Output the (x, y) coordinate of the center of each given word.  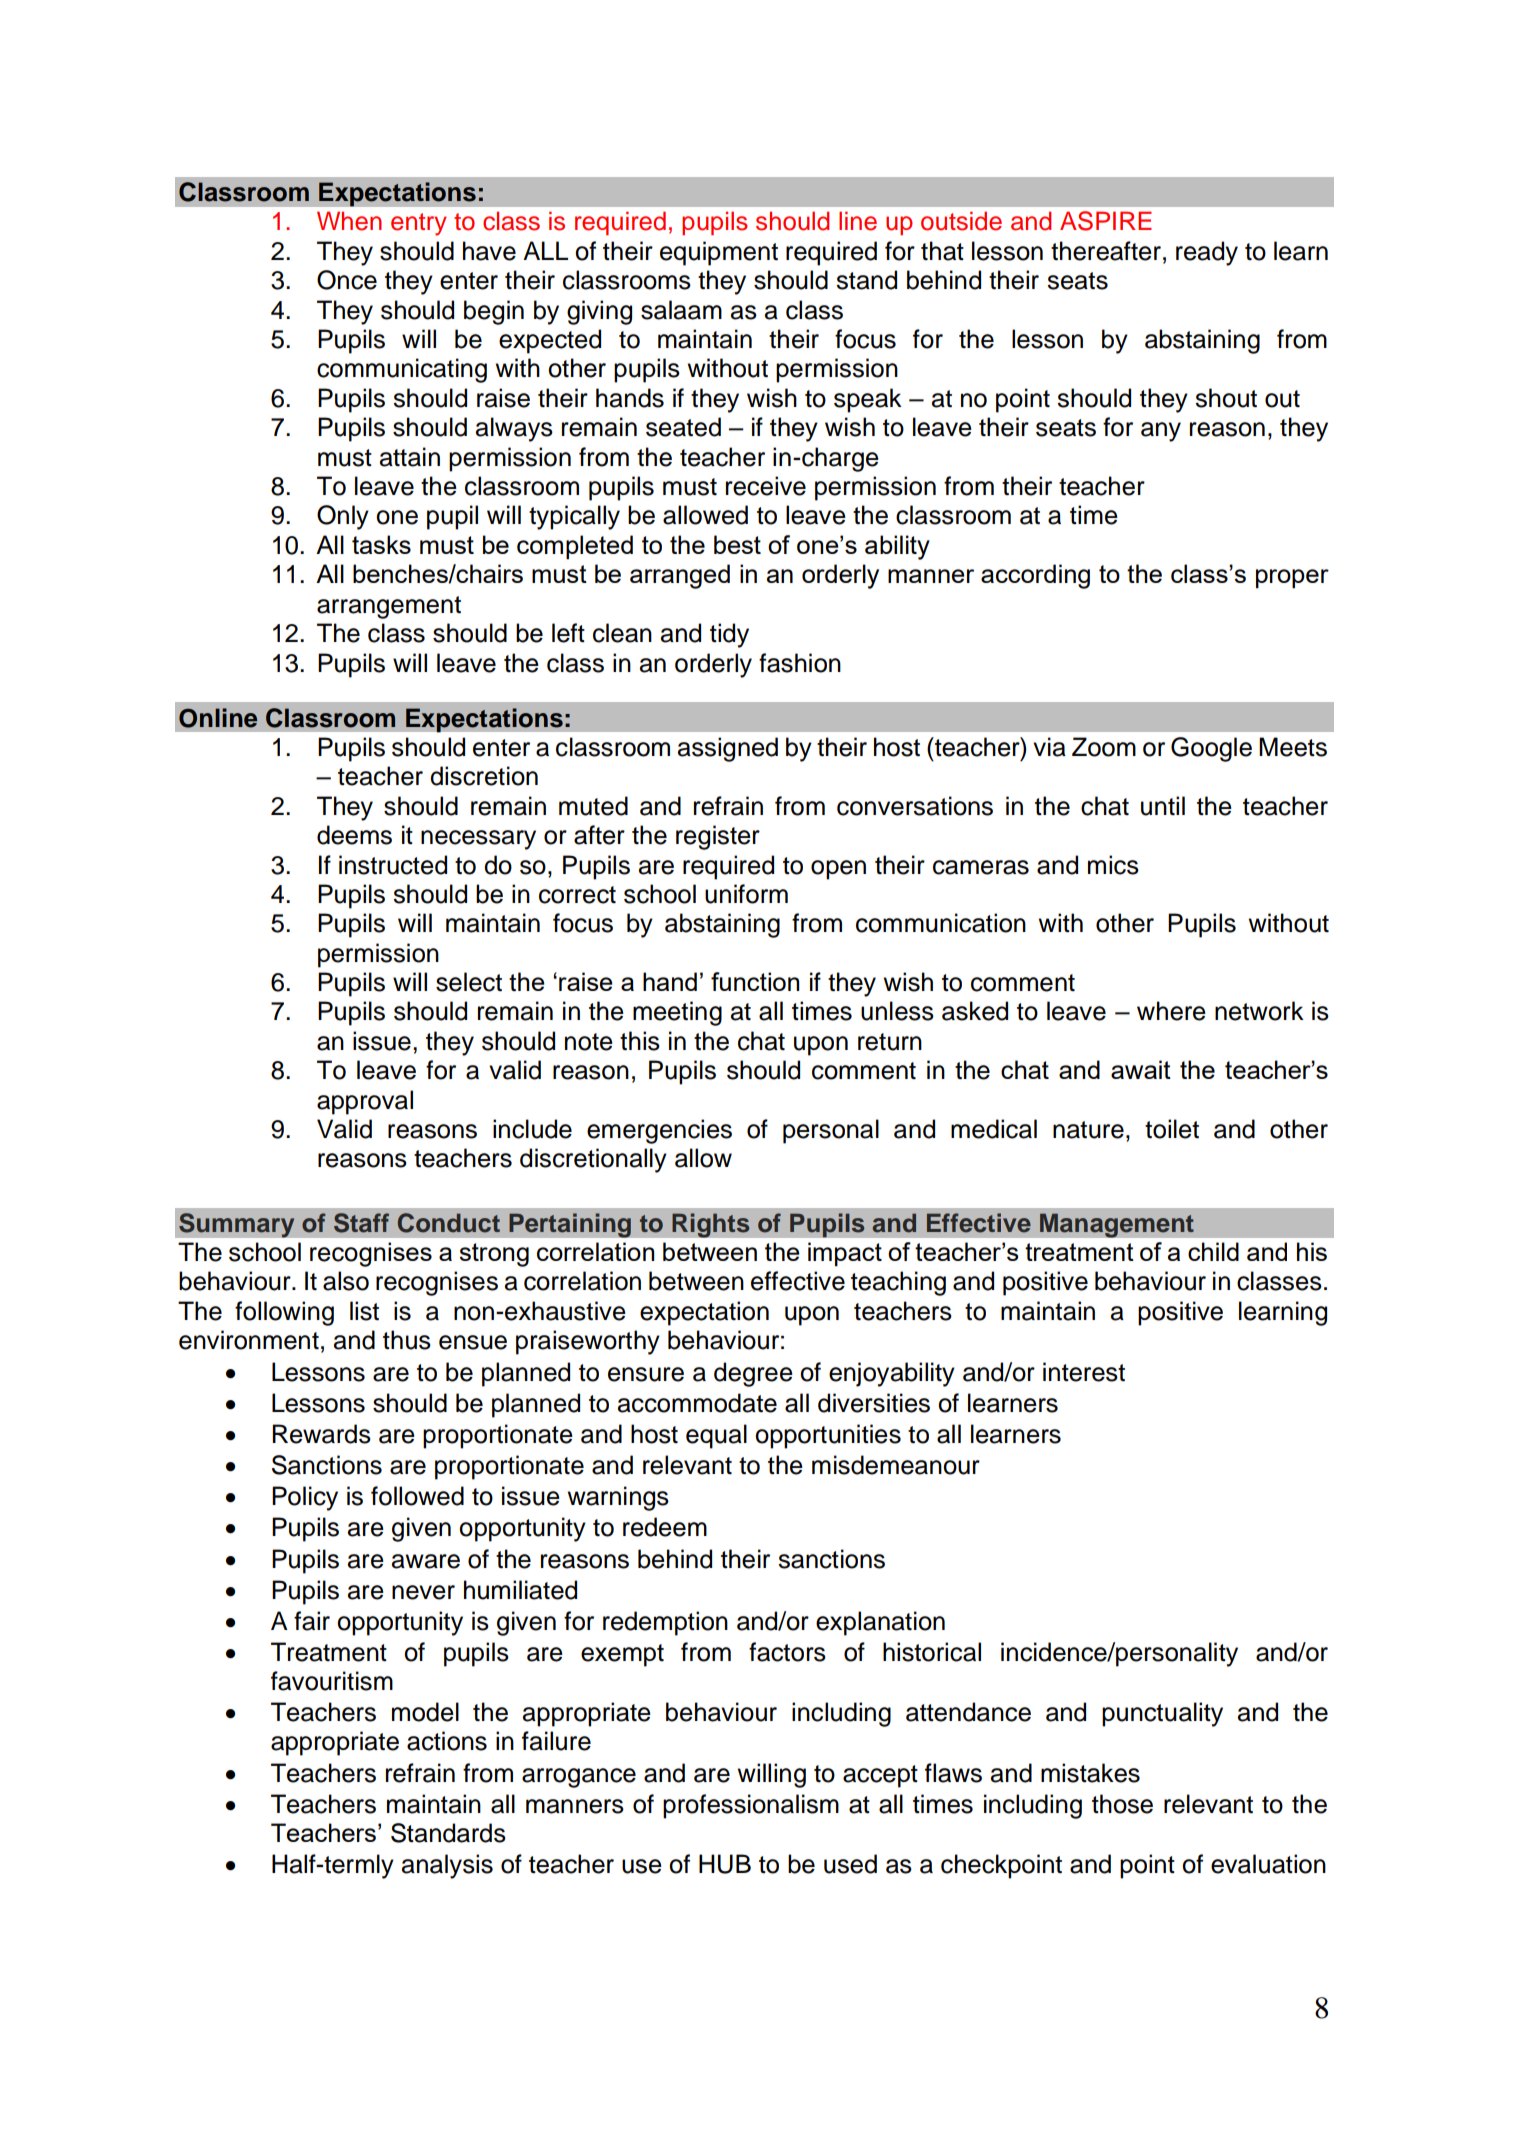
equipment (719, 253)
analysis (447, 1866)
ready (1207, 253)
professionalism (751, 1806)
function (755, 981)
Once (347, 280)
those (1122, 1804)
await (1141, 1069)
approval (365, 1102)
